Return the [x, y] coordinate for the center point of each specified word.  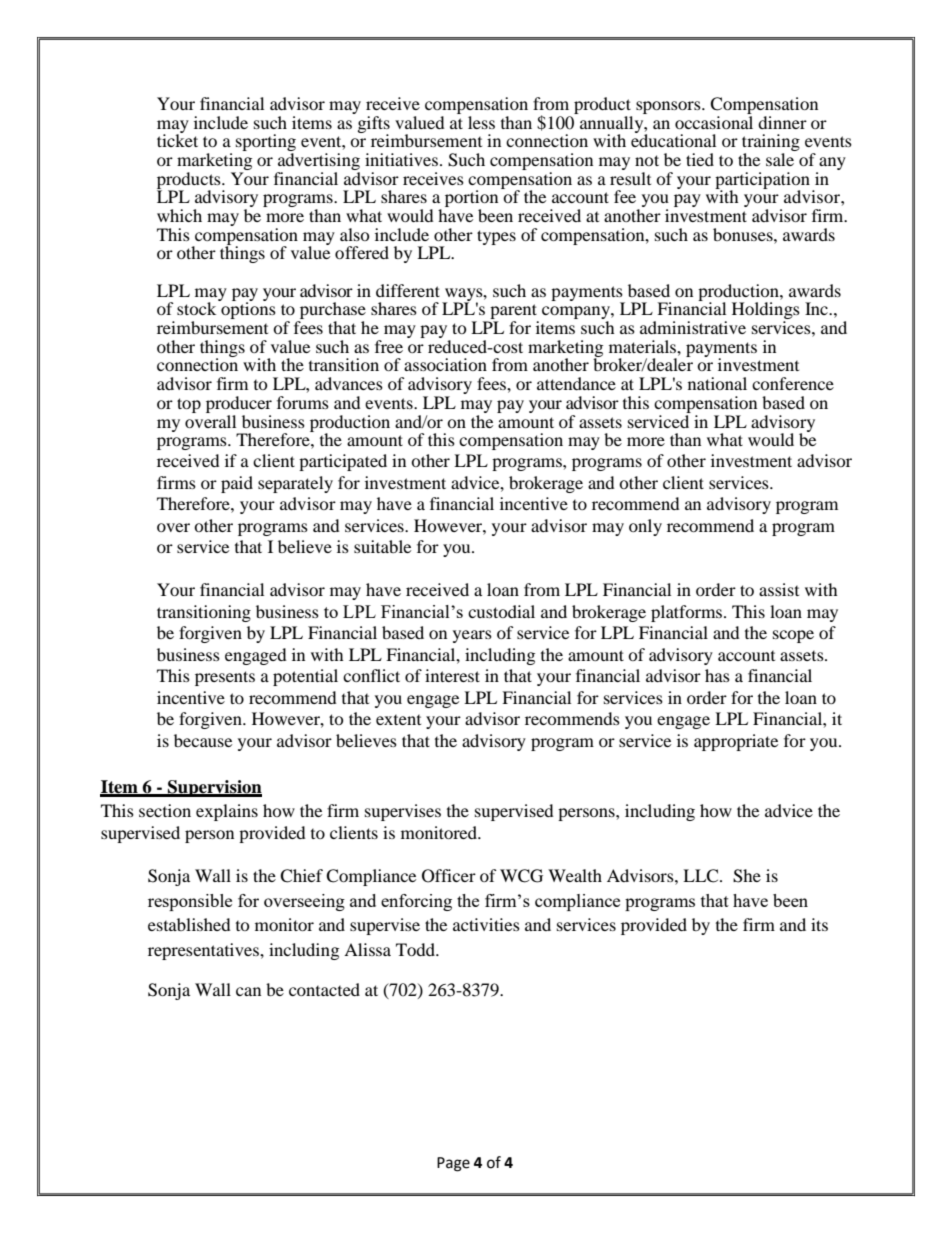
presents [225, 678]
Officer [449, 876]
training [771, 144]
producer [239, 404]
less [481, 122]
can [248, 991]
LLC [702, 876]
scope [793, 636]
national [717, 383]
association [445, 364]
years [472, 636]
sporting [266, 144]
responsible [190, 902]
